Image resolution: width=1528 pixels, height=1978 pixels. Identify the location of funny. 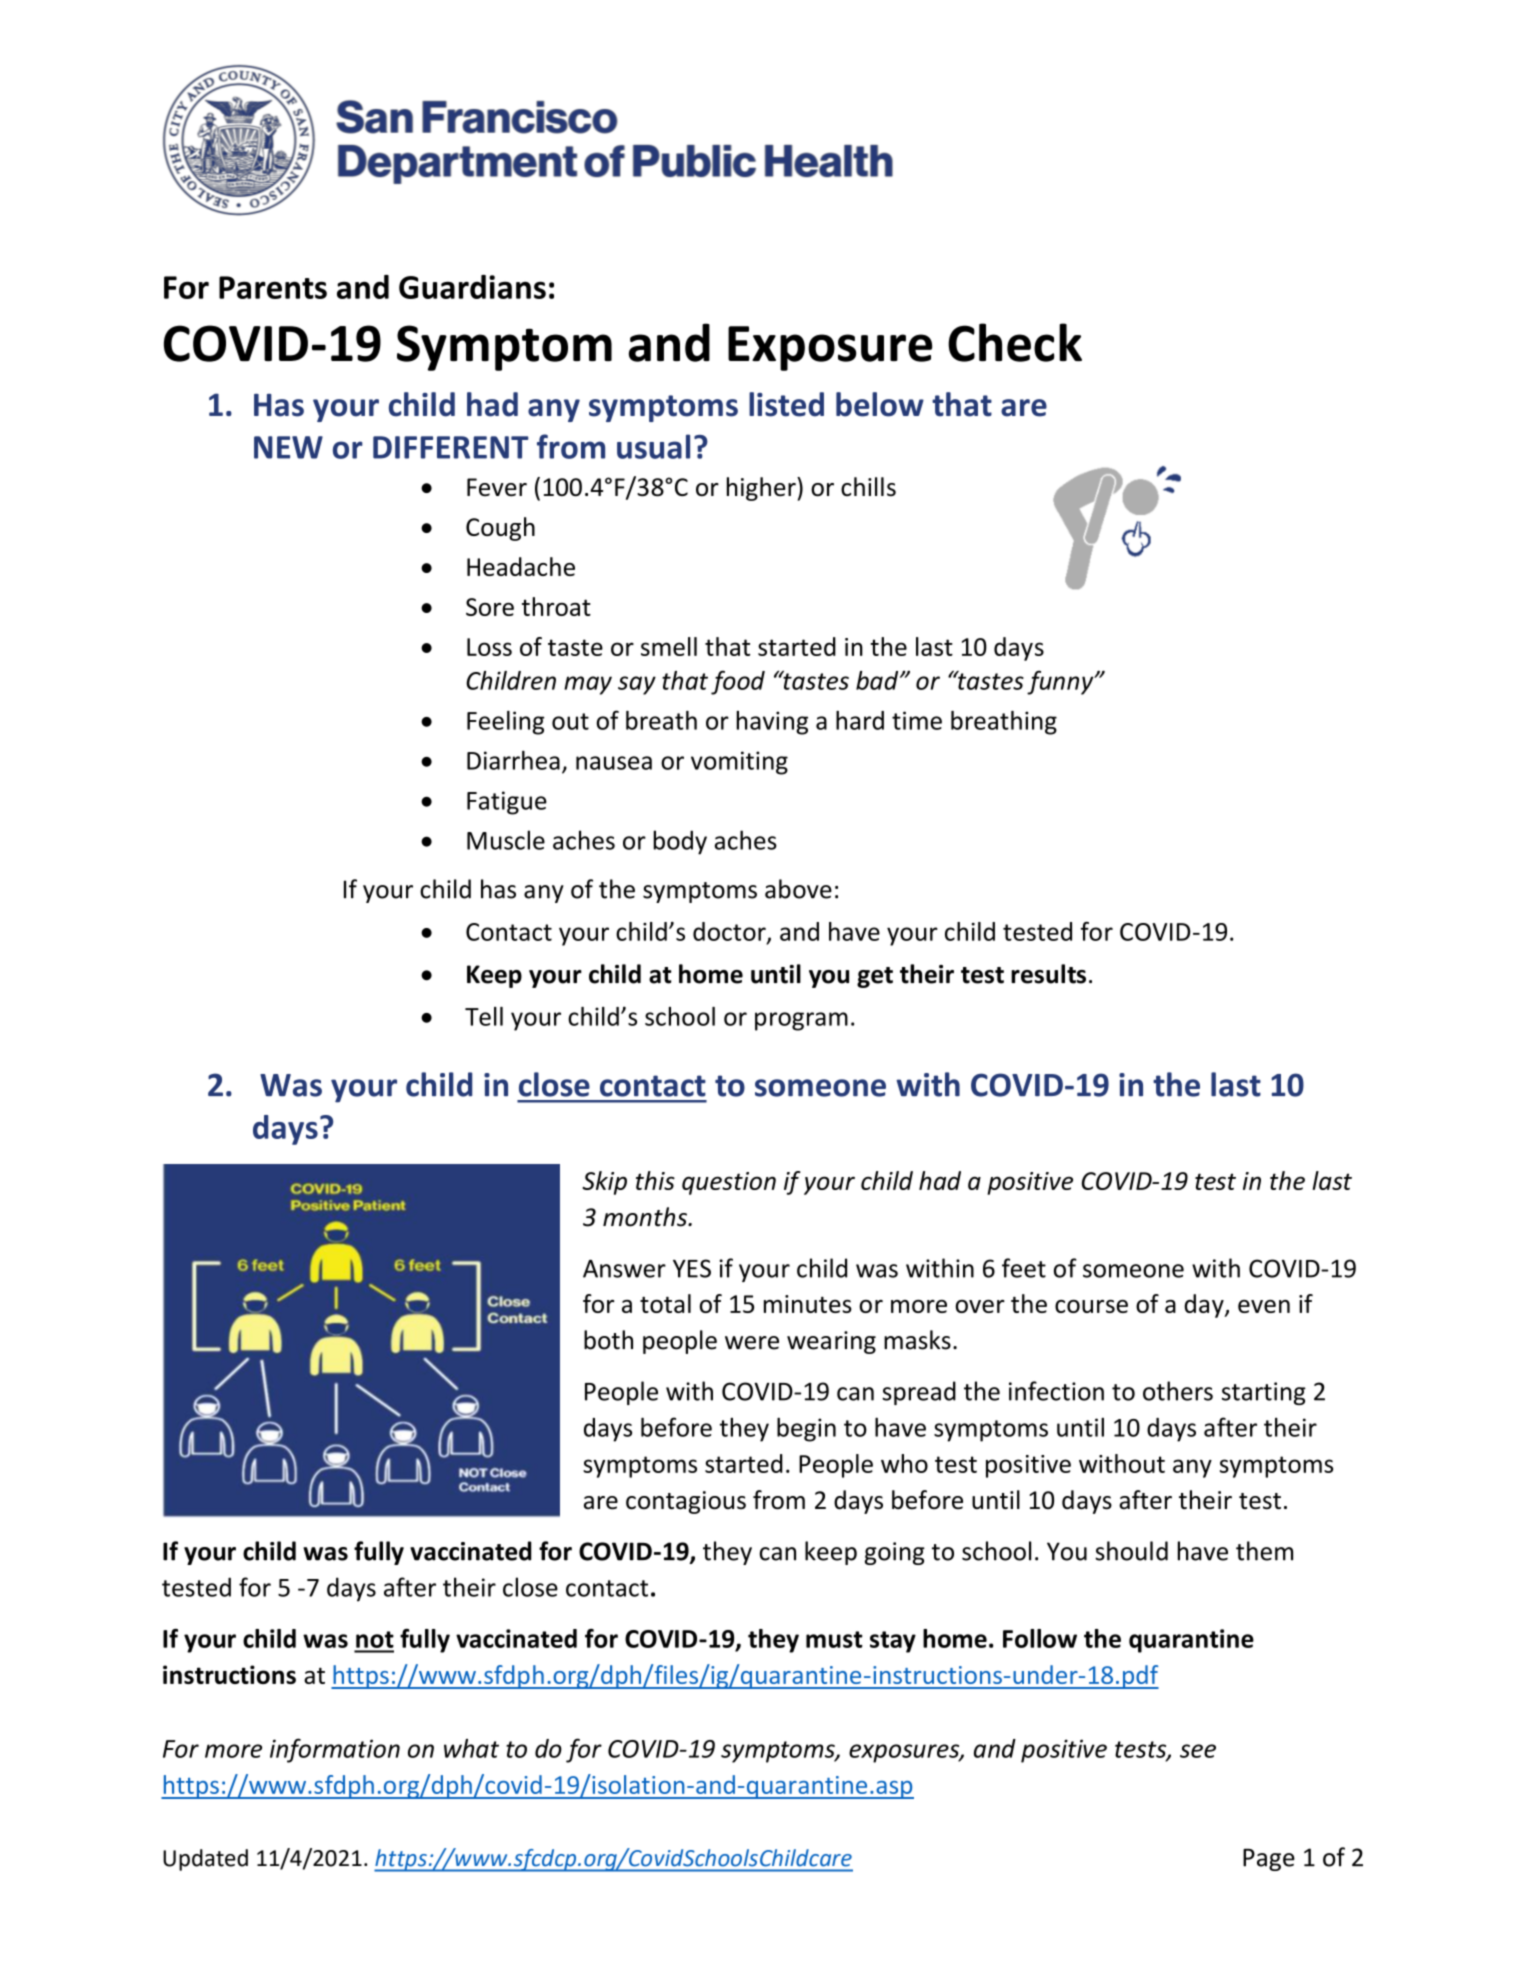
(1061, 682).
